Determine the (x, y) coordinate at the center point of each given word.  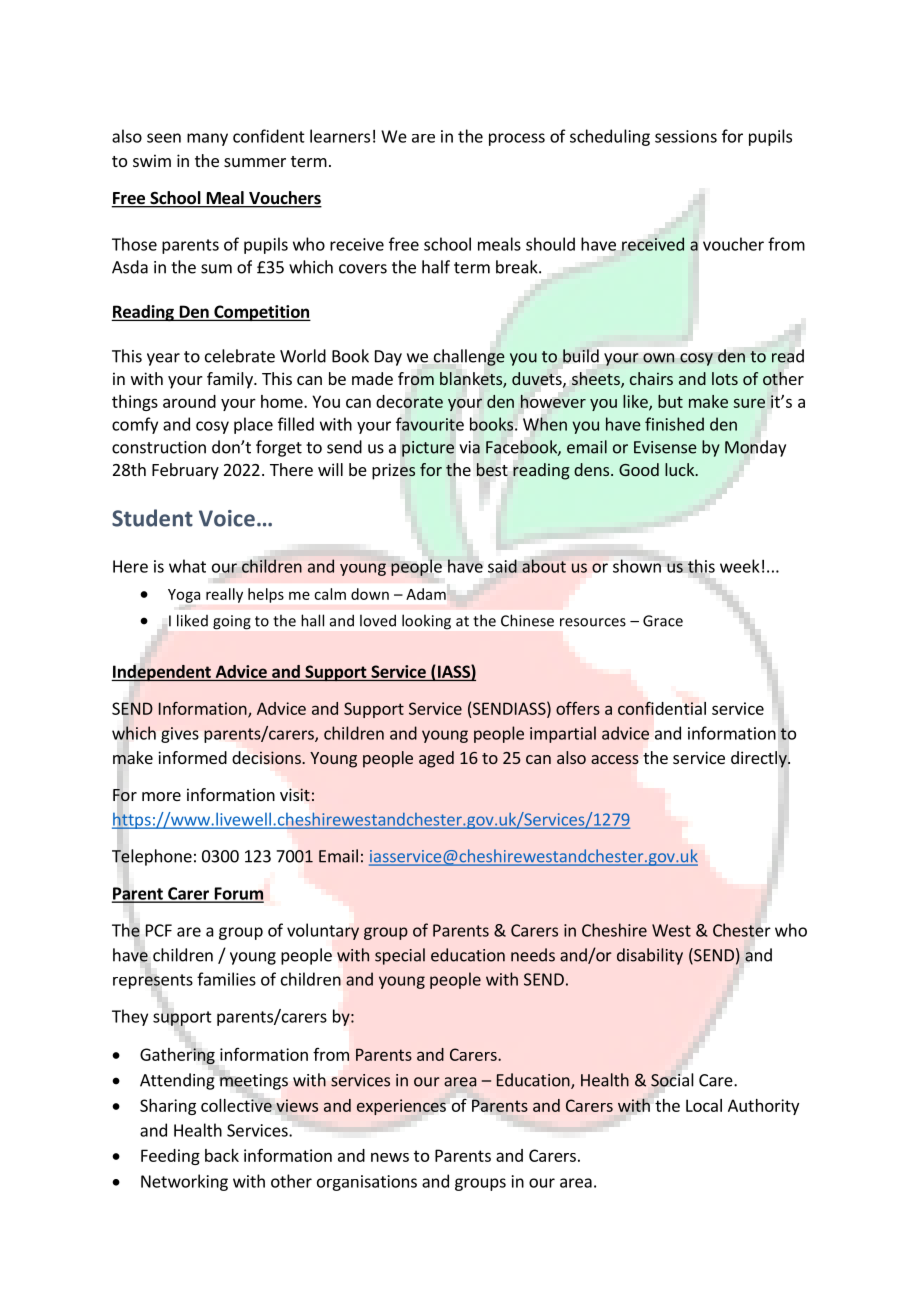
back (222, 1155)
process (517, 139)
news (390, 1157)
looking (426, 622)
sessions (686, 136)
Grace (663, 621)
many (207, 139)
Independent (162, 673)
